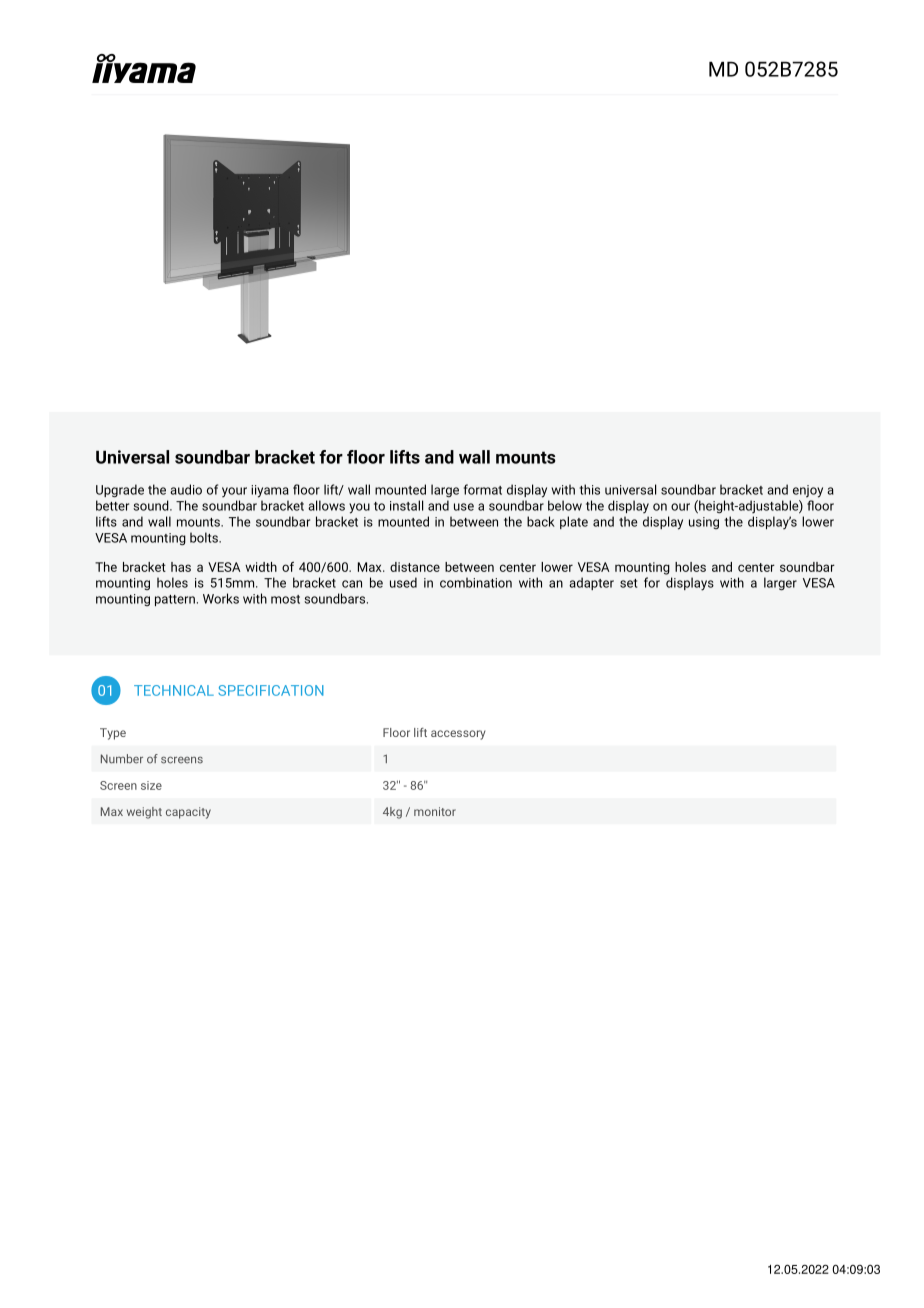 The image size is (924, 1308). Describe the element at coordinates (271, 690) in the page. I see `SPECIFICATION` at that location.
